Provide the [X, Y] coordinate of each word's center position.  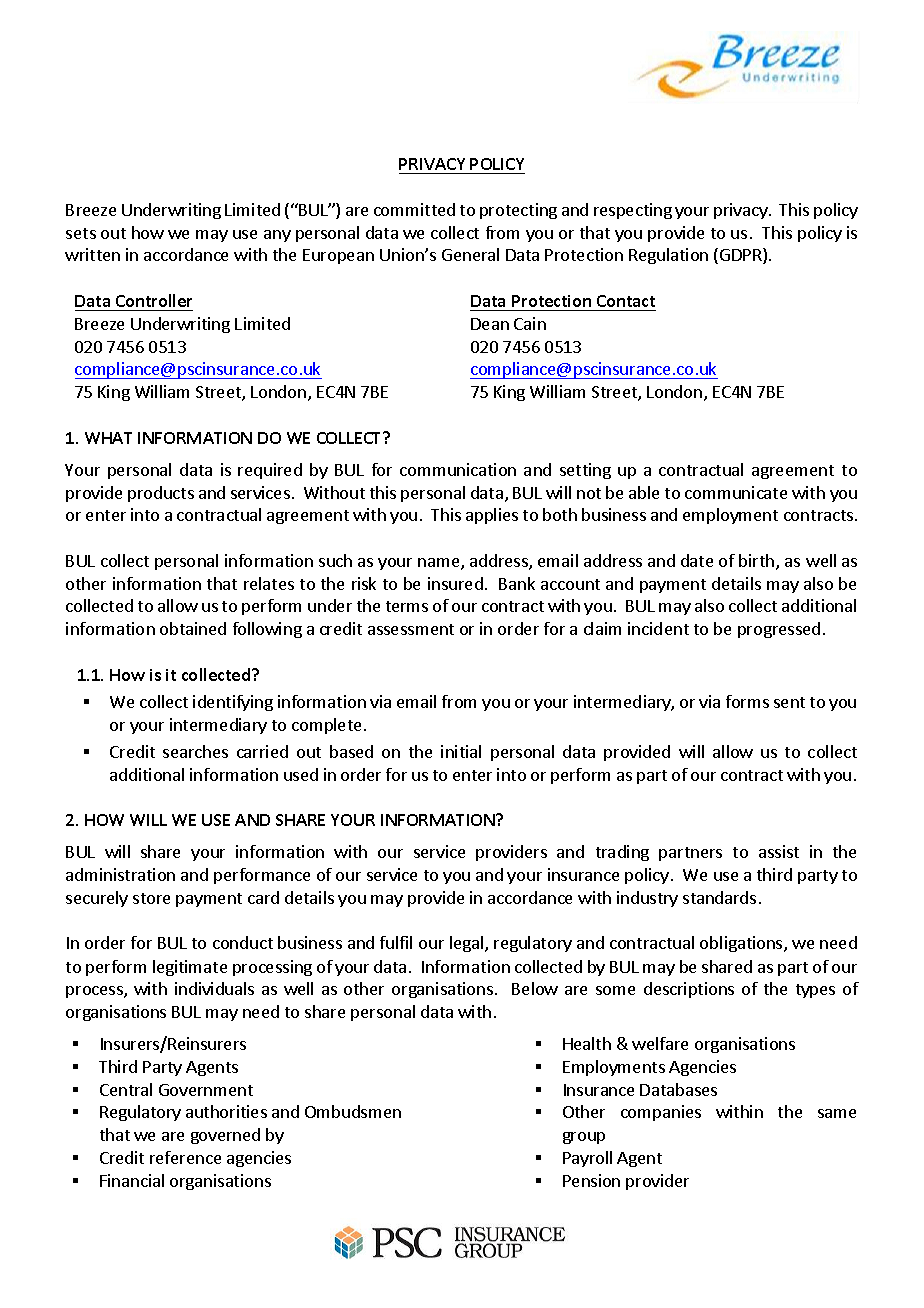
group [584, 1138]
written [92, 254]
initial [461, 751]
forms [747, 701]
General [470, 254]
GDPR [742, 256]
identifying [233, 703]
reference [185, 1157]
